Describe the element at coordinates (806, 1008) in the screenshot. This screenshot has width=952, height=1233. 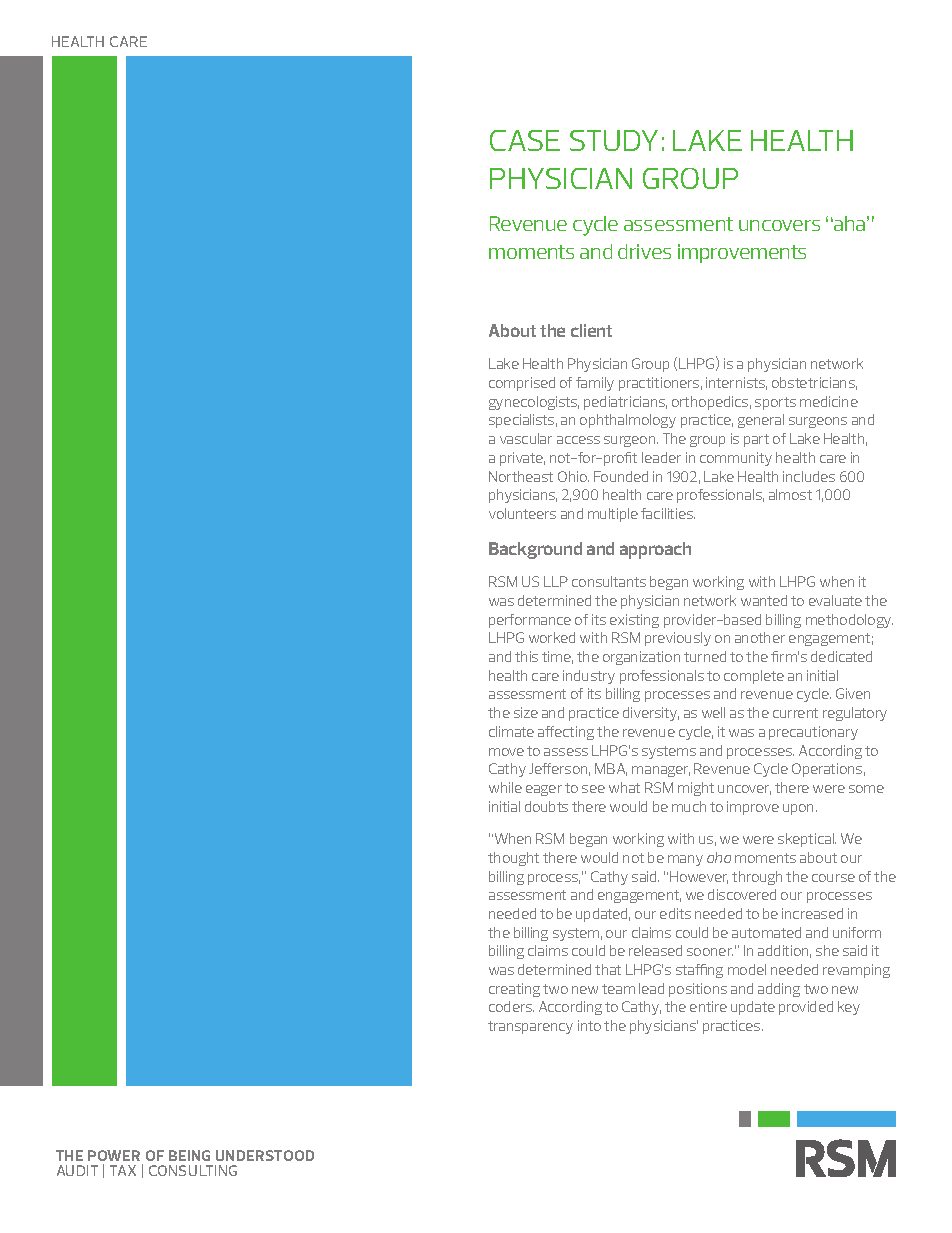
I see `provided` at that location.
